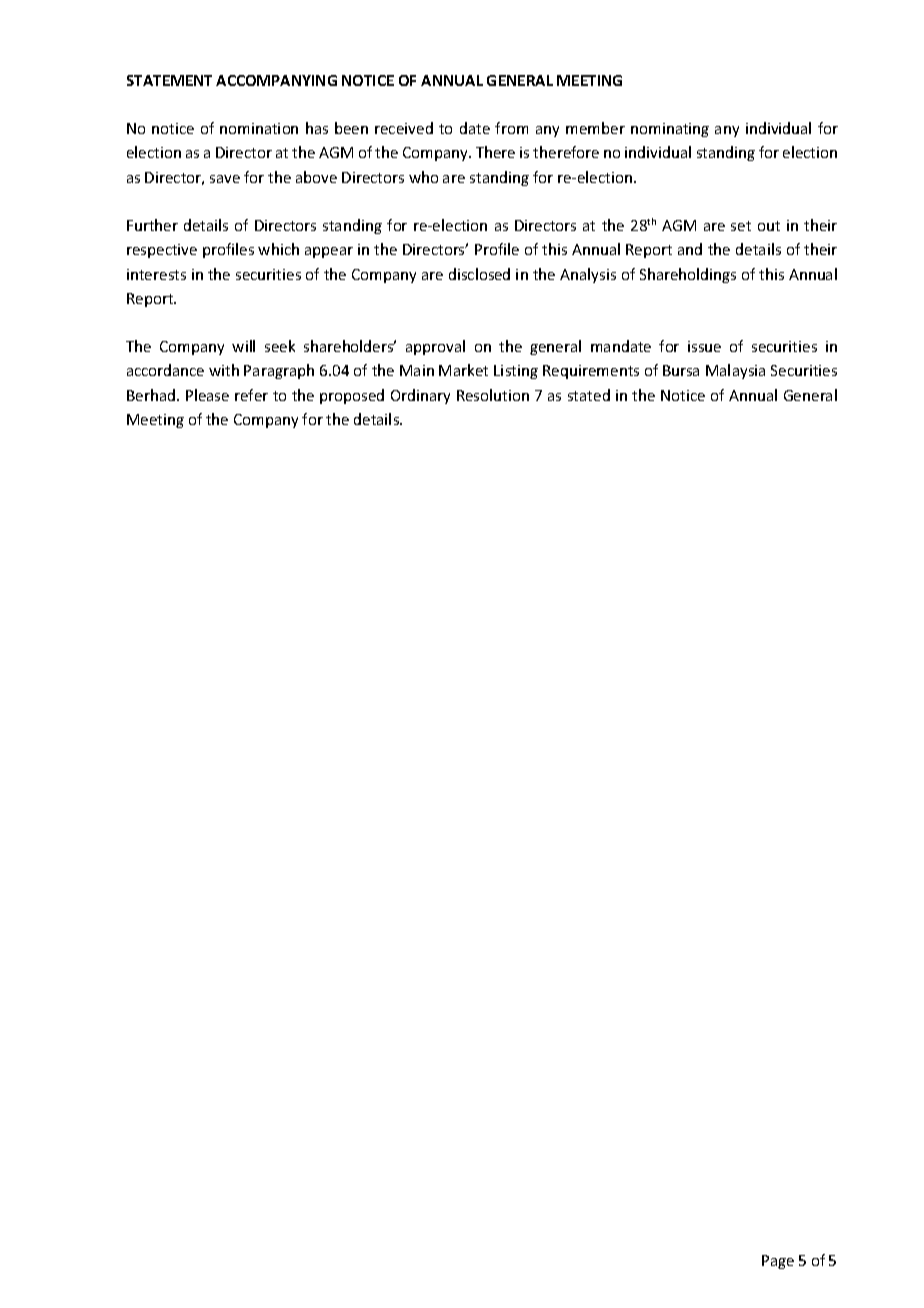  What do you see at coordinates (251, 395) in the image?
I see `refer` at bounding box center [251, 395].
